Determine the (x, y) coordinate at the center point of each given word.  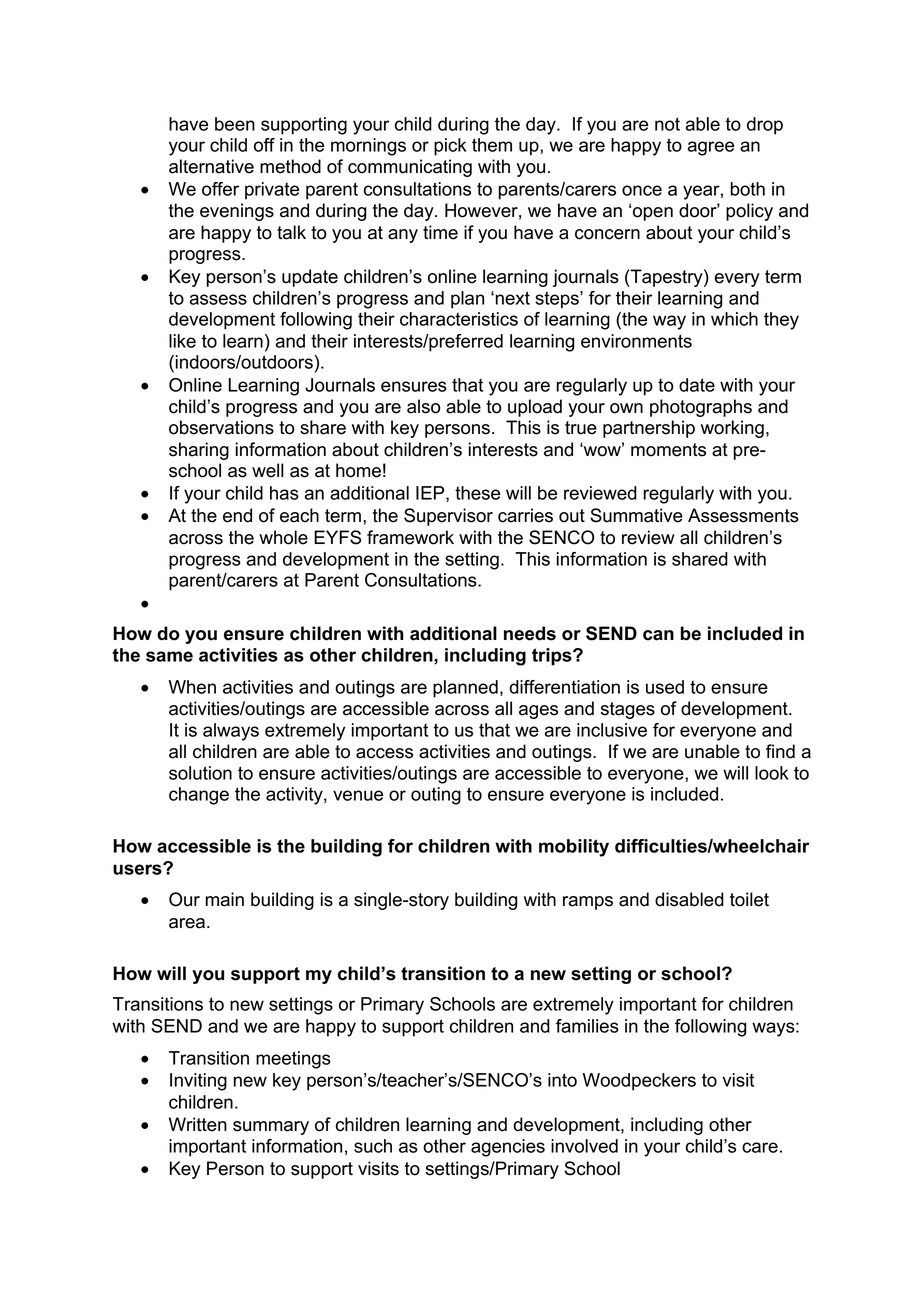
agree (711, 148)
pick (450, 147)
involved (584, 1146)
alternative (211, 166)
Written (198, 1124)
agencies (508, 1148)
